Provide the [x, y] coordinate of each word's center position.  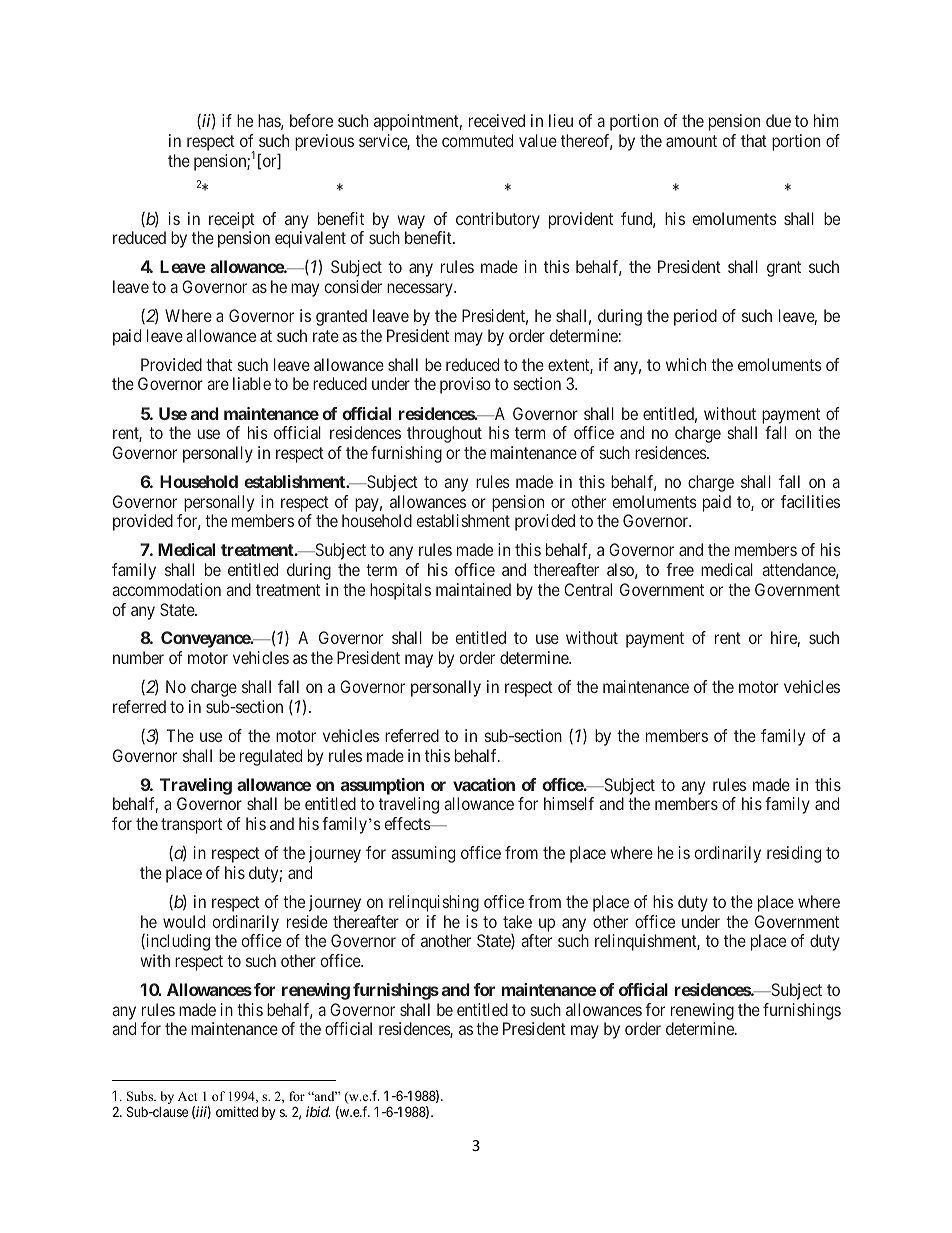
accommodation [166, 589]
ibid [318, 1111]
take [517, 921]
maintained [473, 589]
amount [691, 141]
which [686, 364]
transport [191, 826]
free [680, 569]
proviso [465, 385]
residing [794, 854]
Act [188, 1096]
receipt [232, 220]
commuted [477, 140]
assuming [423, 854]
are [218, 385]
